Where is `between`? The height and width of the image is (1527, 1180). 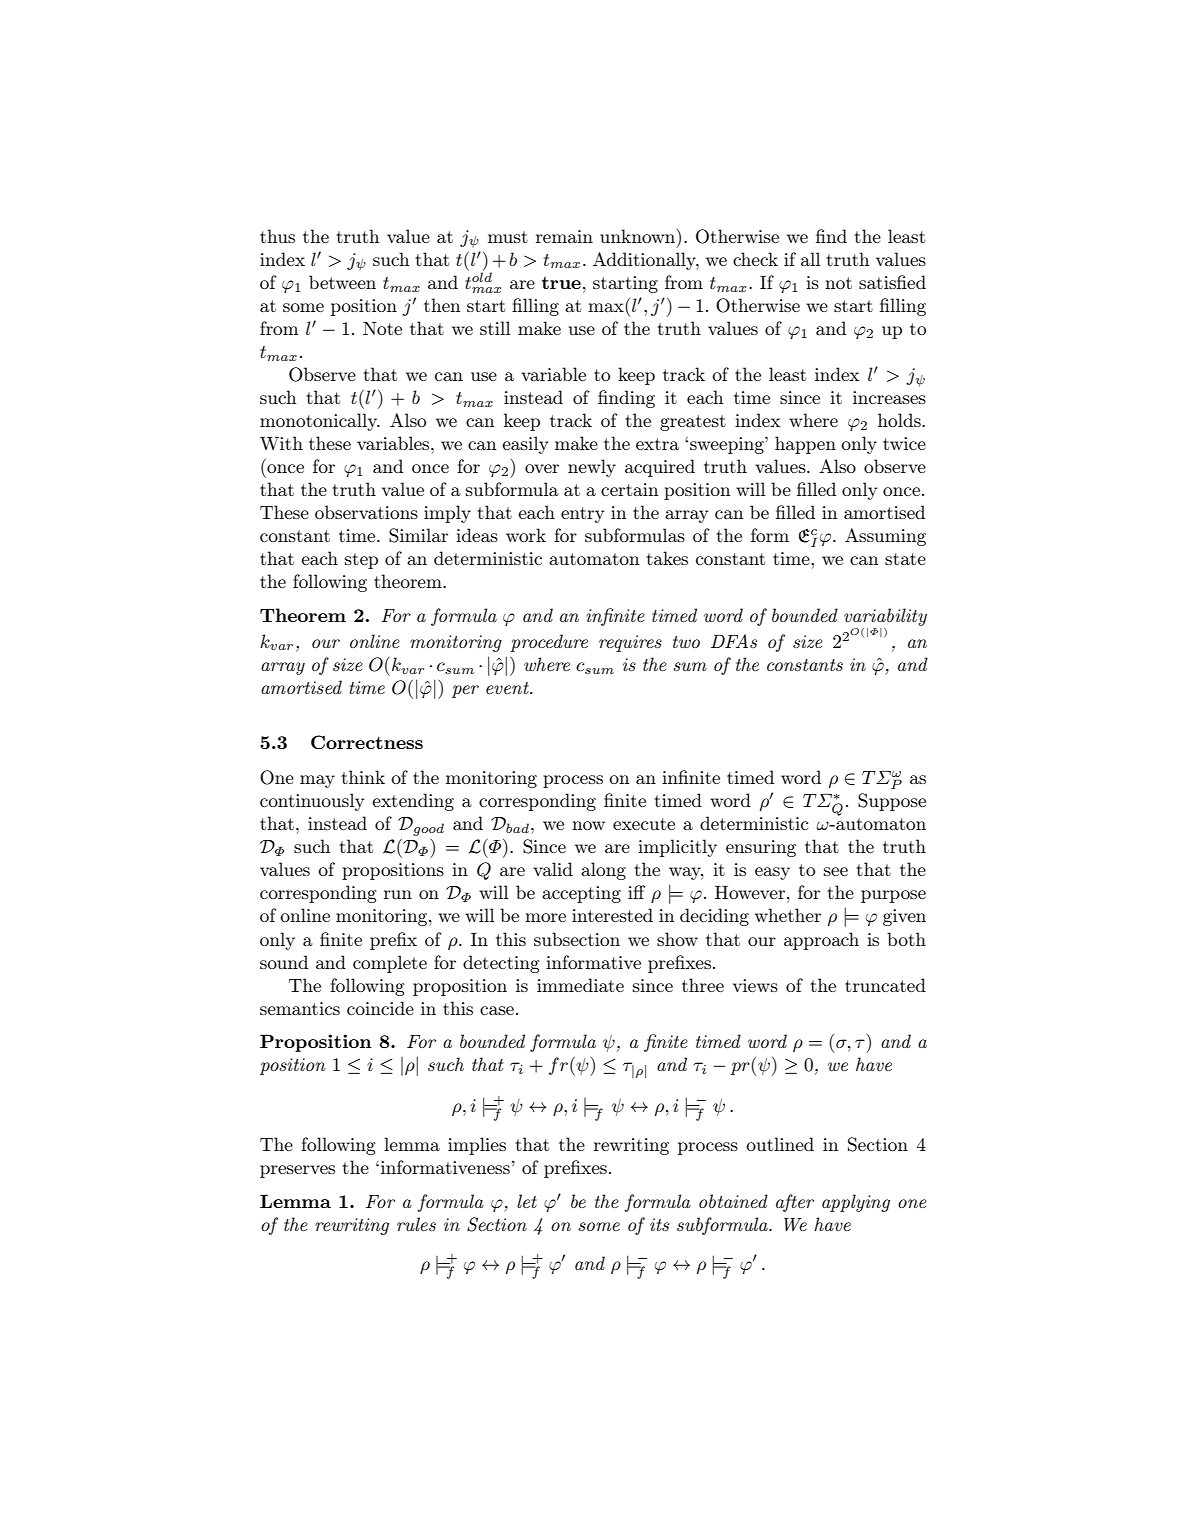 between is located at coordinates (342, 282).
